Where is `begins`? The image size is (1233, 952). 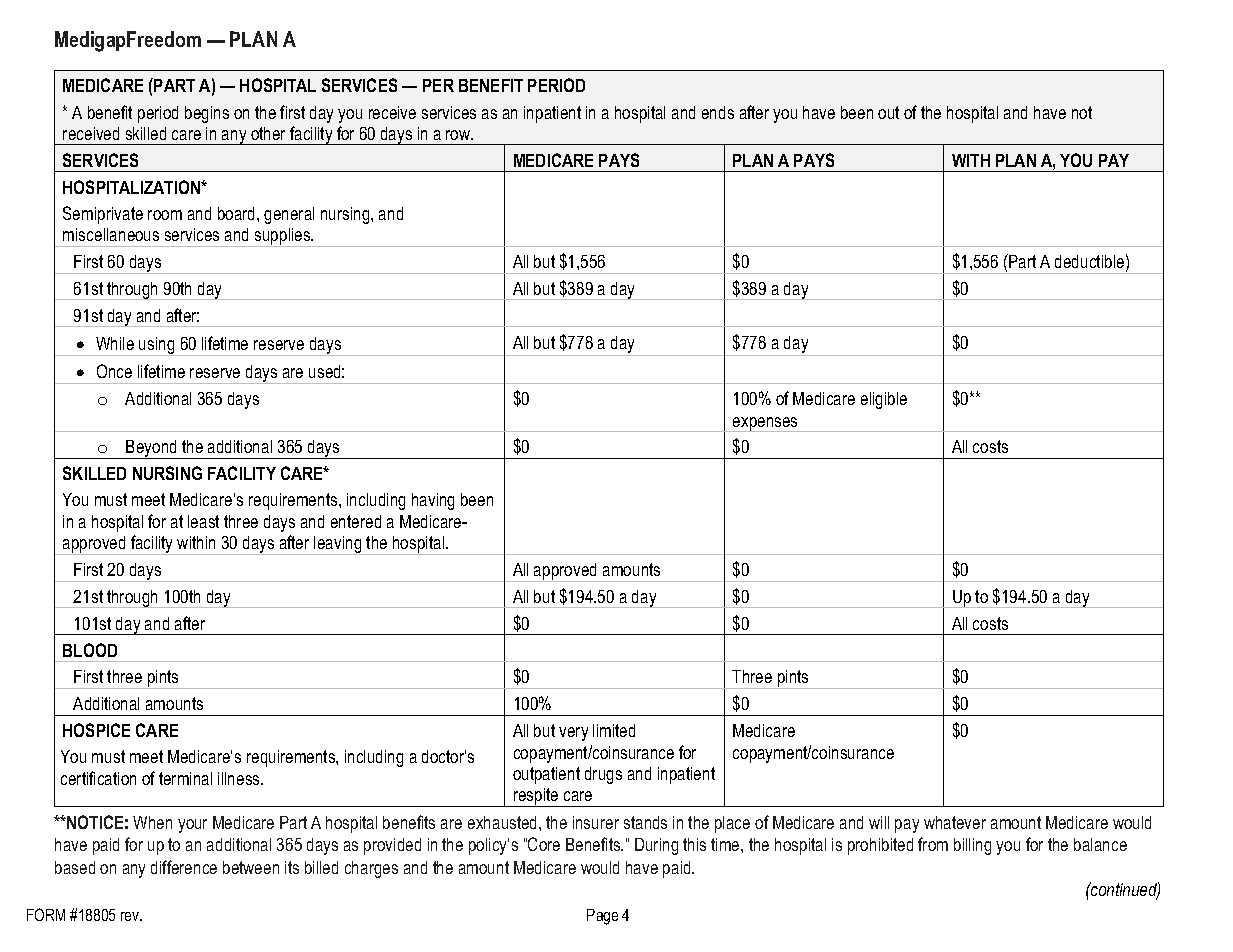
begins is located at coordinates (207, 114).
